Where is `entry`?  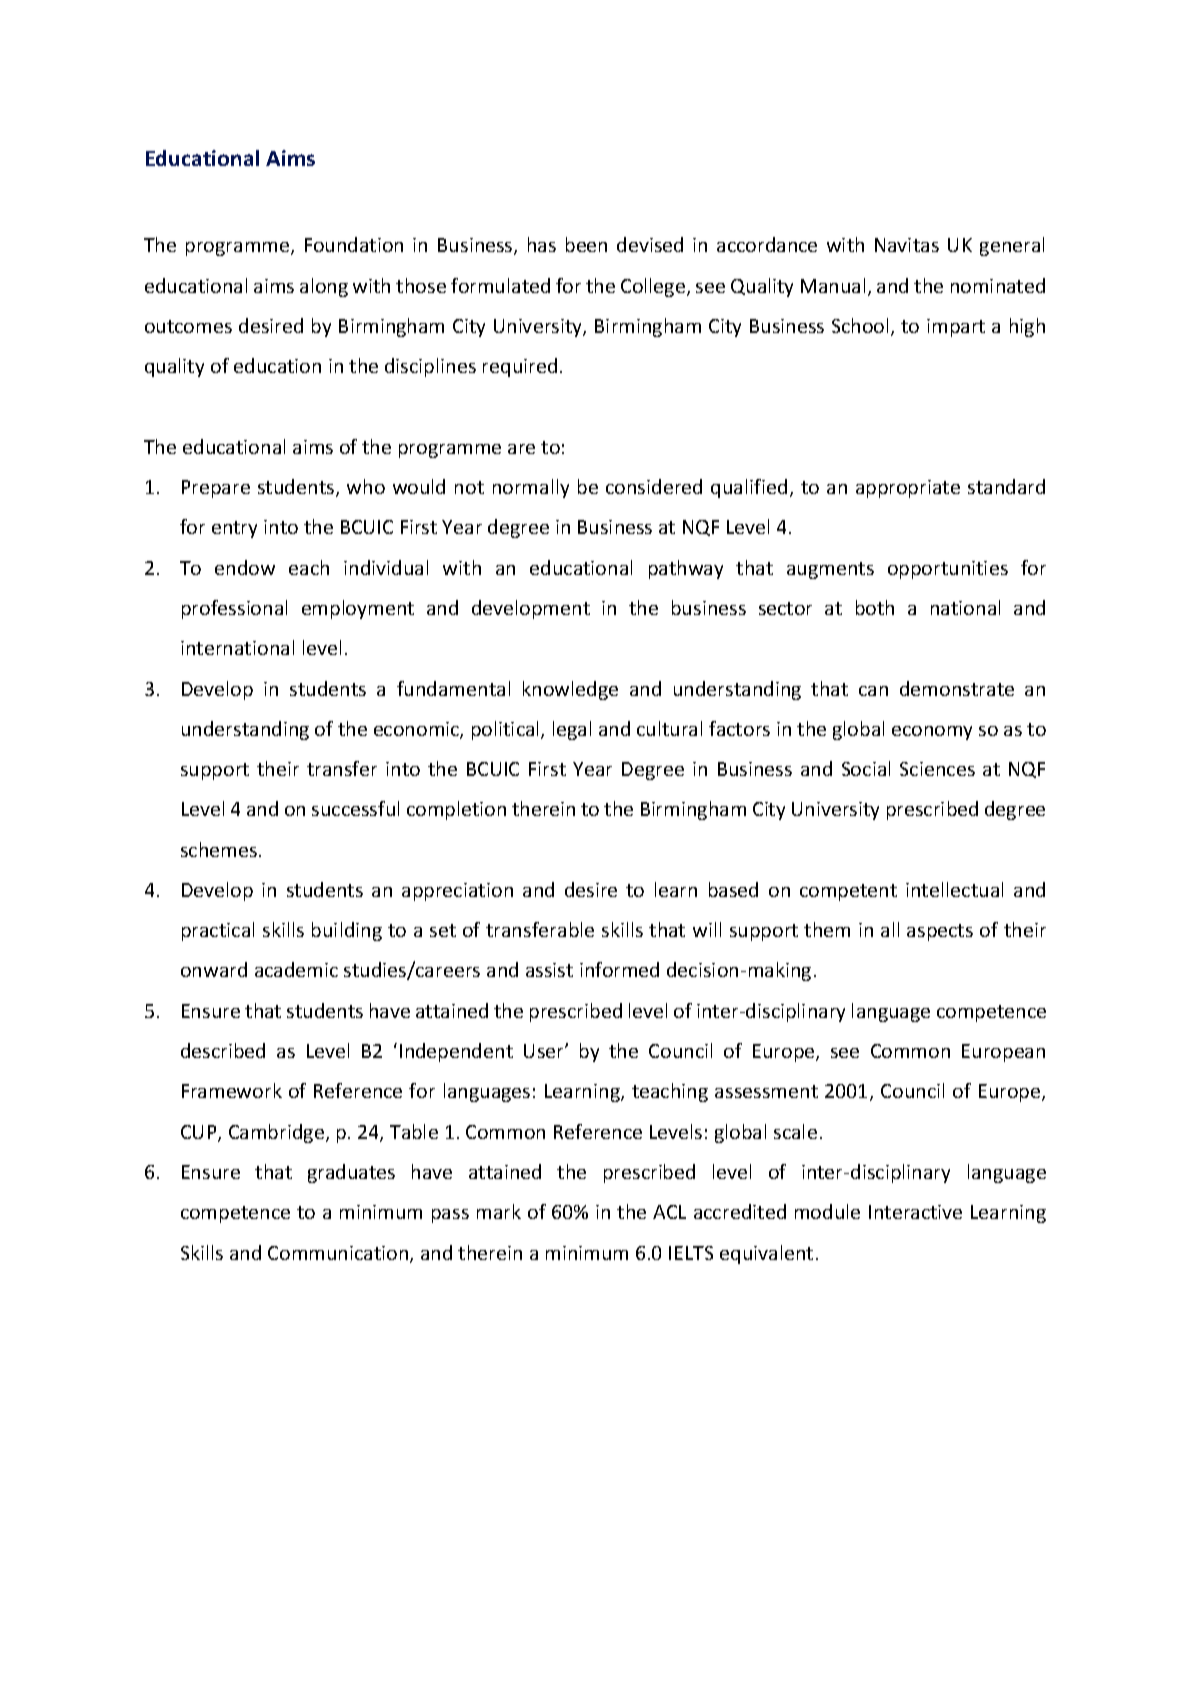
entry is located at coordinates (234, 529).
